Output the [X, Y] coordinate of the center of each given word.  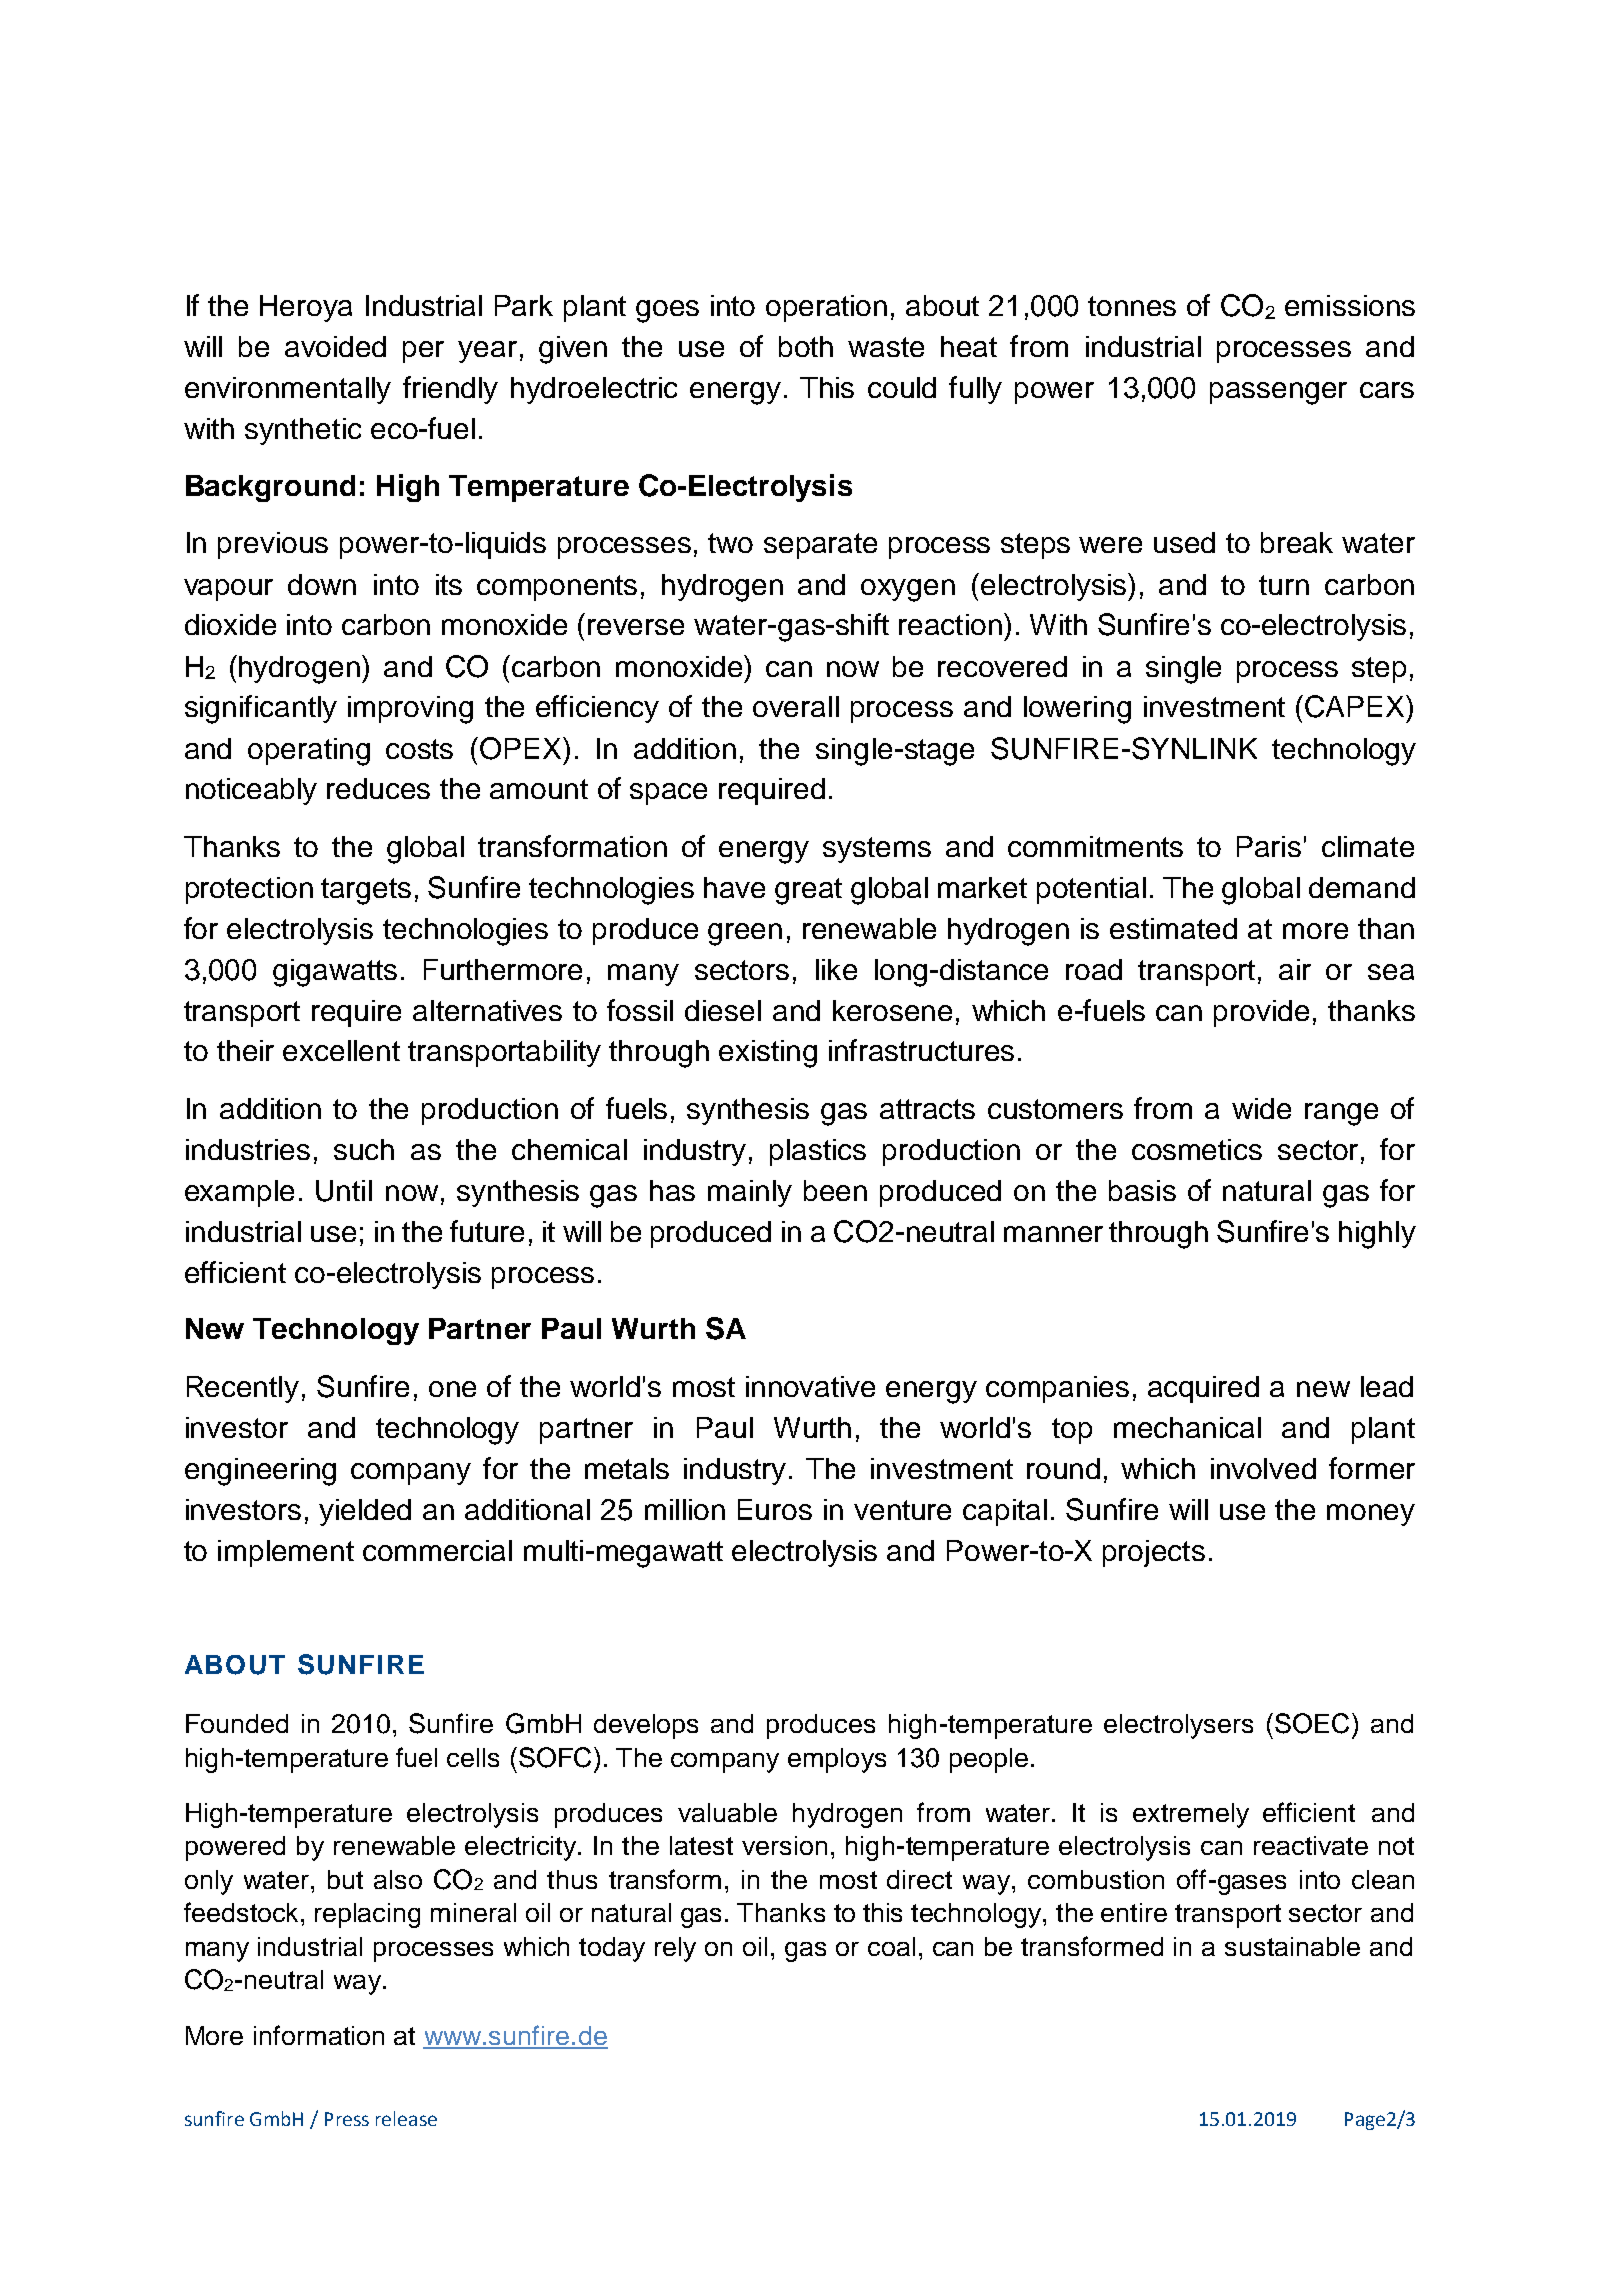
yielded [365, 1512]
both [806, 346]
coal [891, 1946]
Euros [775, 1509]
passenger [1278, 393]
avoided [335, 346]
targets [366, 891]
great [808, 891]
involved [1263, 1468]
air [1295, 969]
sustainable [1292, 1946]
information [319, 2035]
